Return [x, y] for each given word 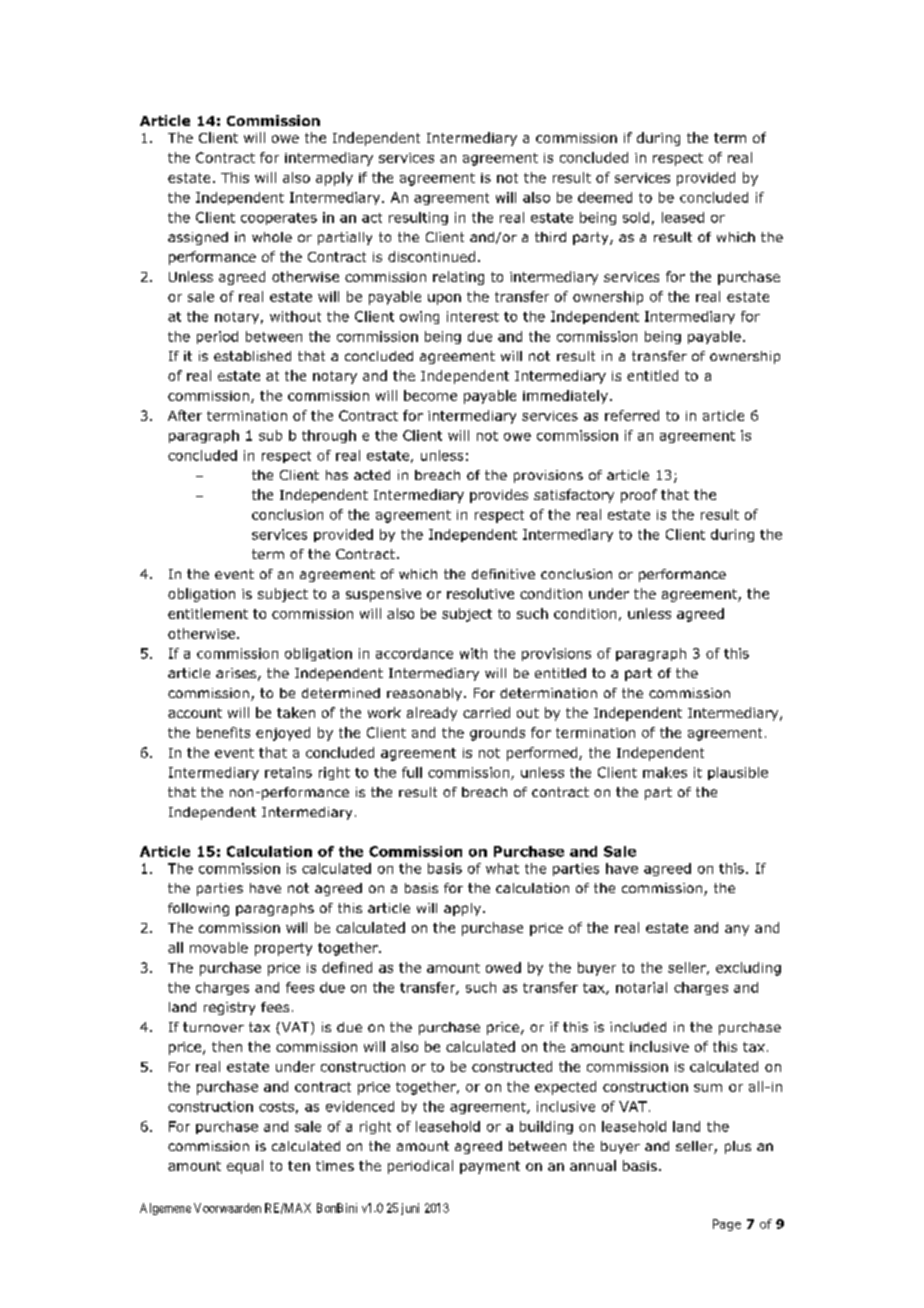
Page [727, 1225]
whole [272, 237]
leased [683, 217]
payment [490, 1167]
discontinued [431, 256]
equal [245, 1167]
